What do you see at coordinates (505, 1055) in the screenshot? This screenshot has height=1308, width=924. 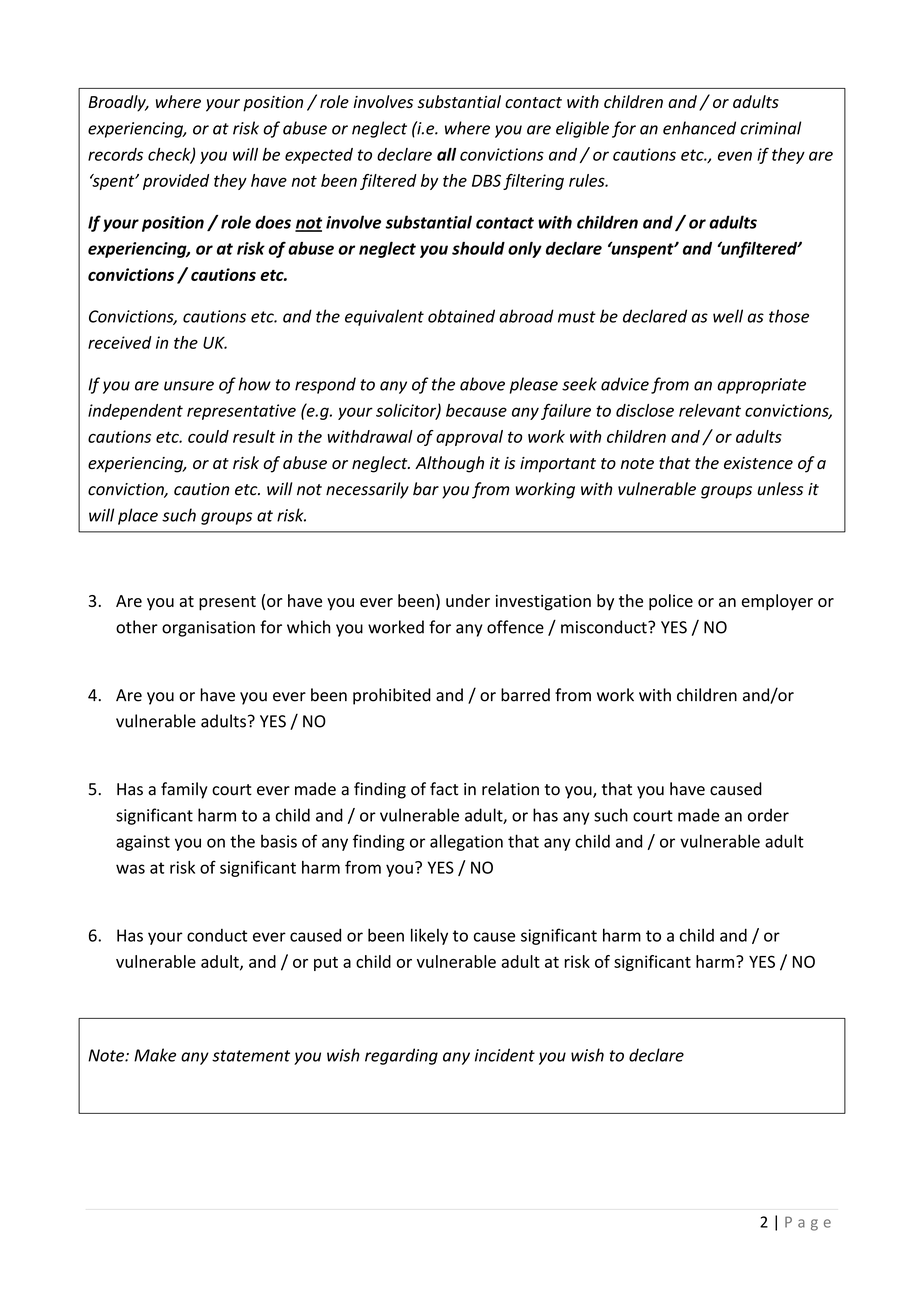 I see `incident` at bounding box center [505, 1055].
